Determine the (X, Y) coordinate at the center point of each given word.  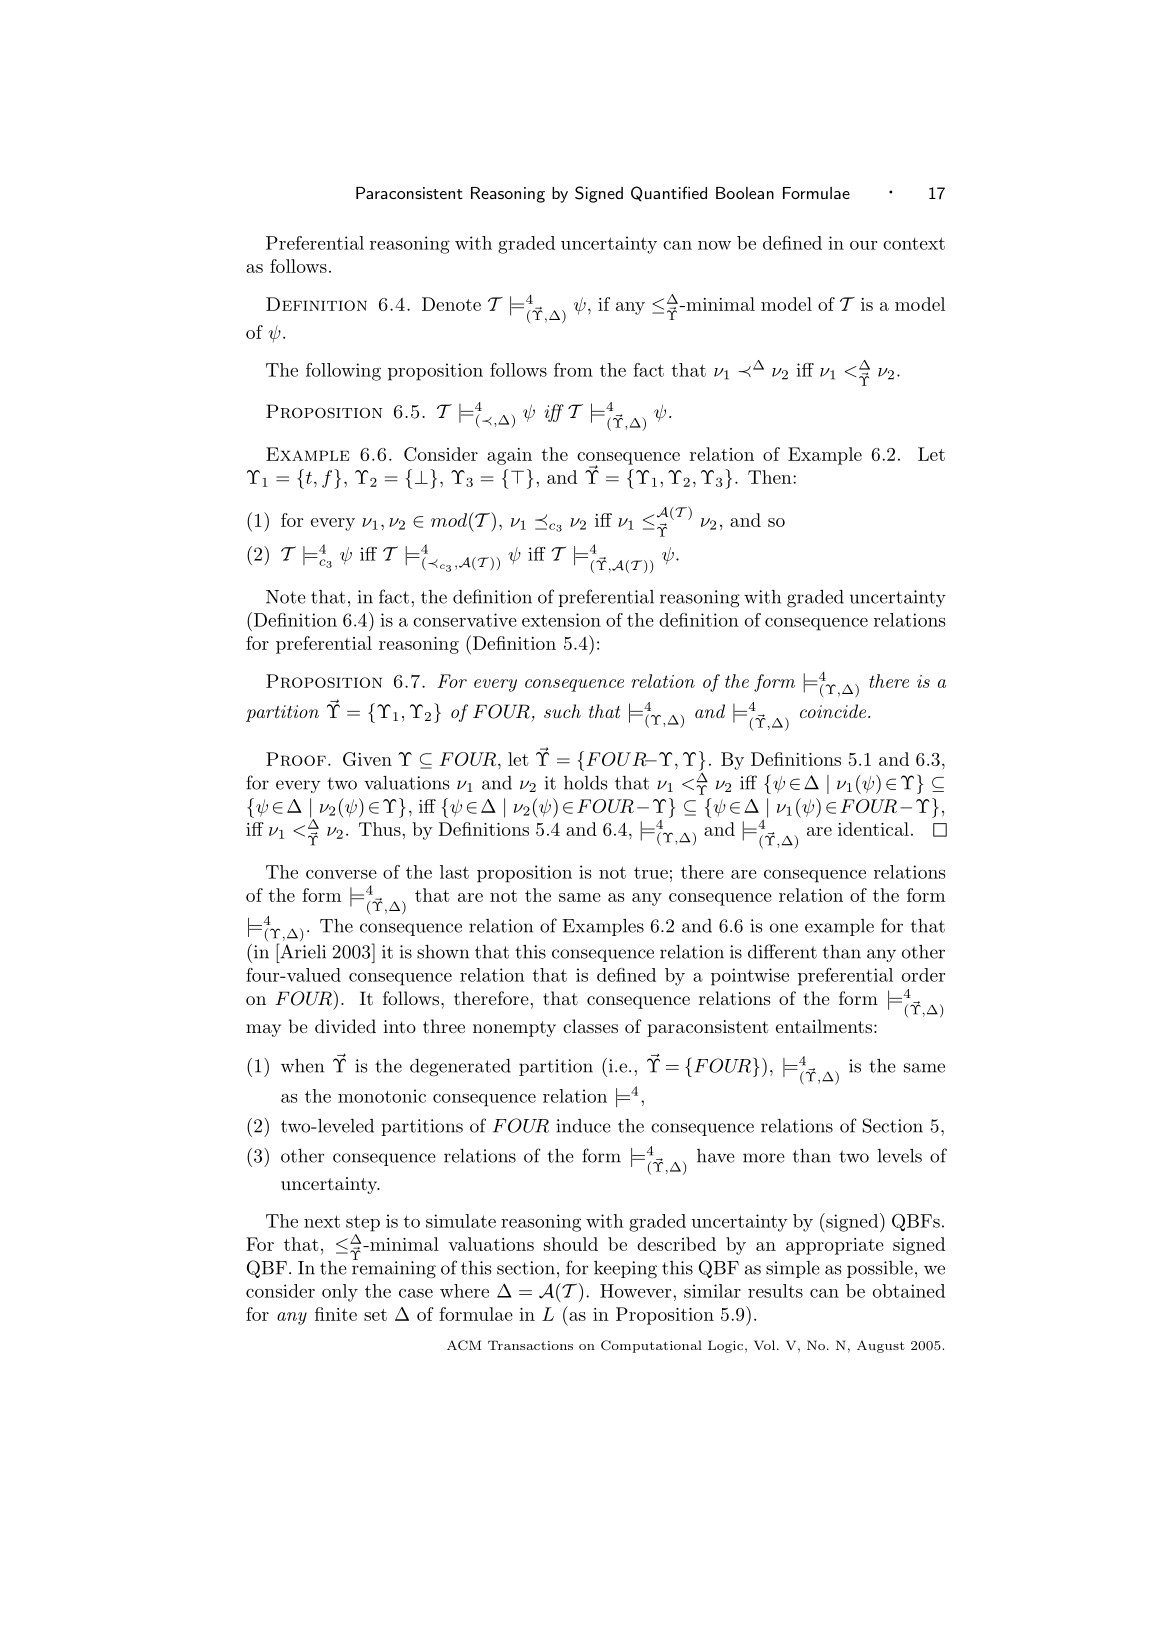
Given (367, 759)
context (914, 243)
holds (585, 783)
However (637, 1291)
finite (336, 1314)
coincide (834, 711)
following (343, 372)
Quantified (669, 194)
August (881, 1346)
